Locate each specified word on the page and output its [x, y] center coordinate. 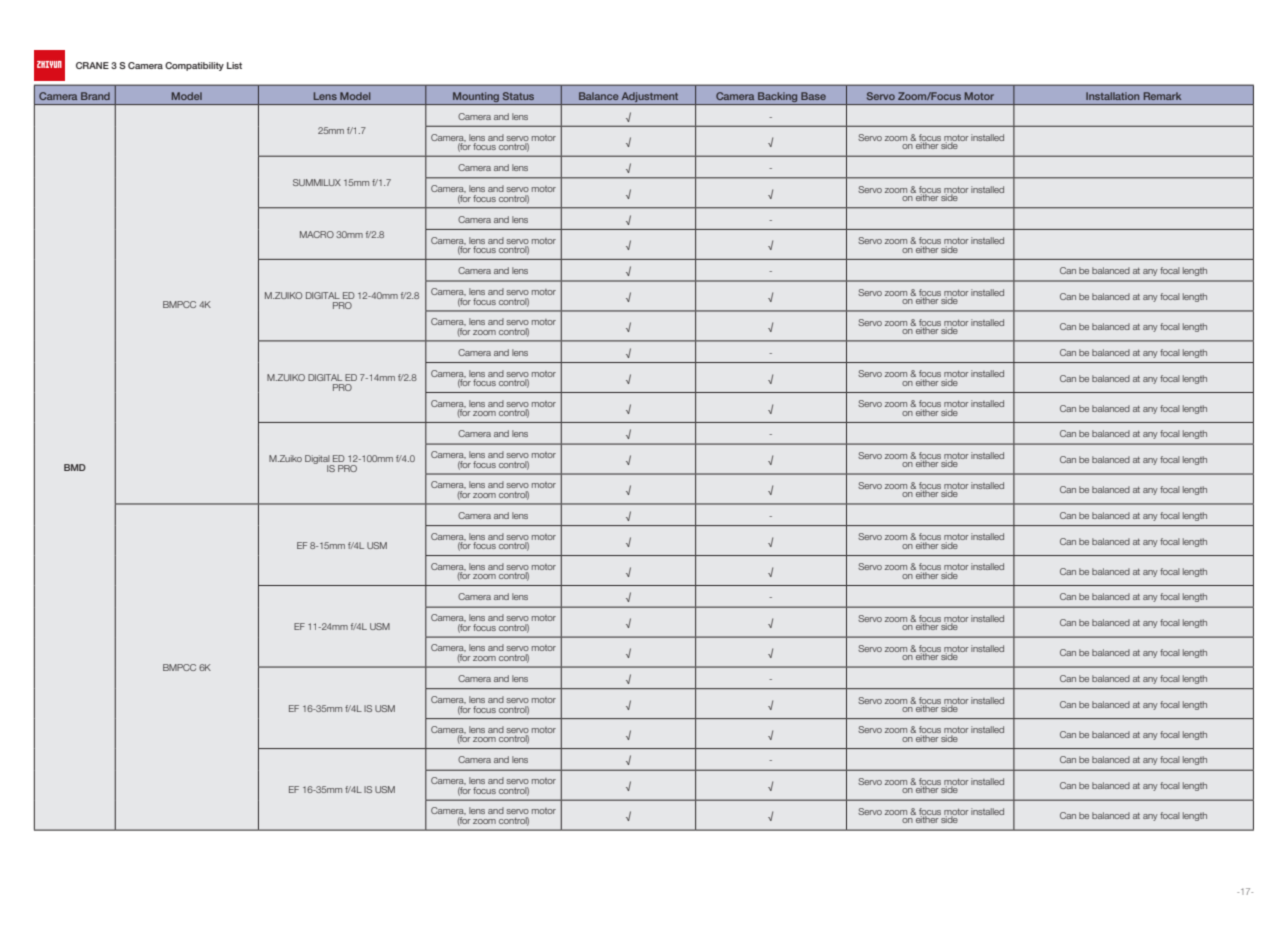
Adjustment [650, 97]
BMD [75, 467]
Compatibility [194, 66]
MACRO [317, 234]
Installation [1112, 96]
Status [518, 96]
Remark [1162, 96]
